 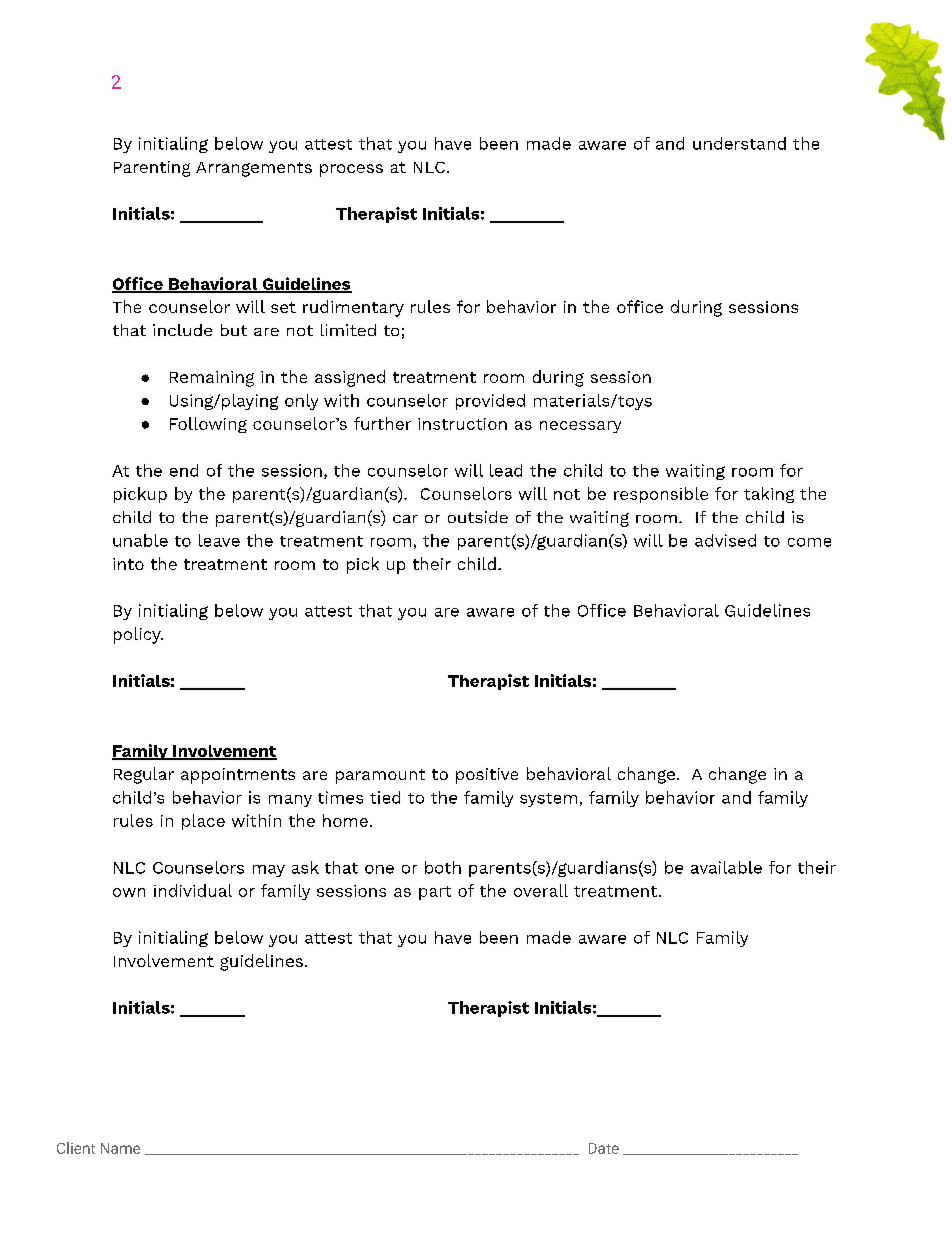 What do you see at coordinates (462, 424) in the page?
I see `instruction` at bounding box center [462, 424].
